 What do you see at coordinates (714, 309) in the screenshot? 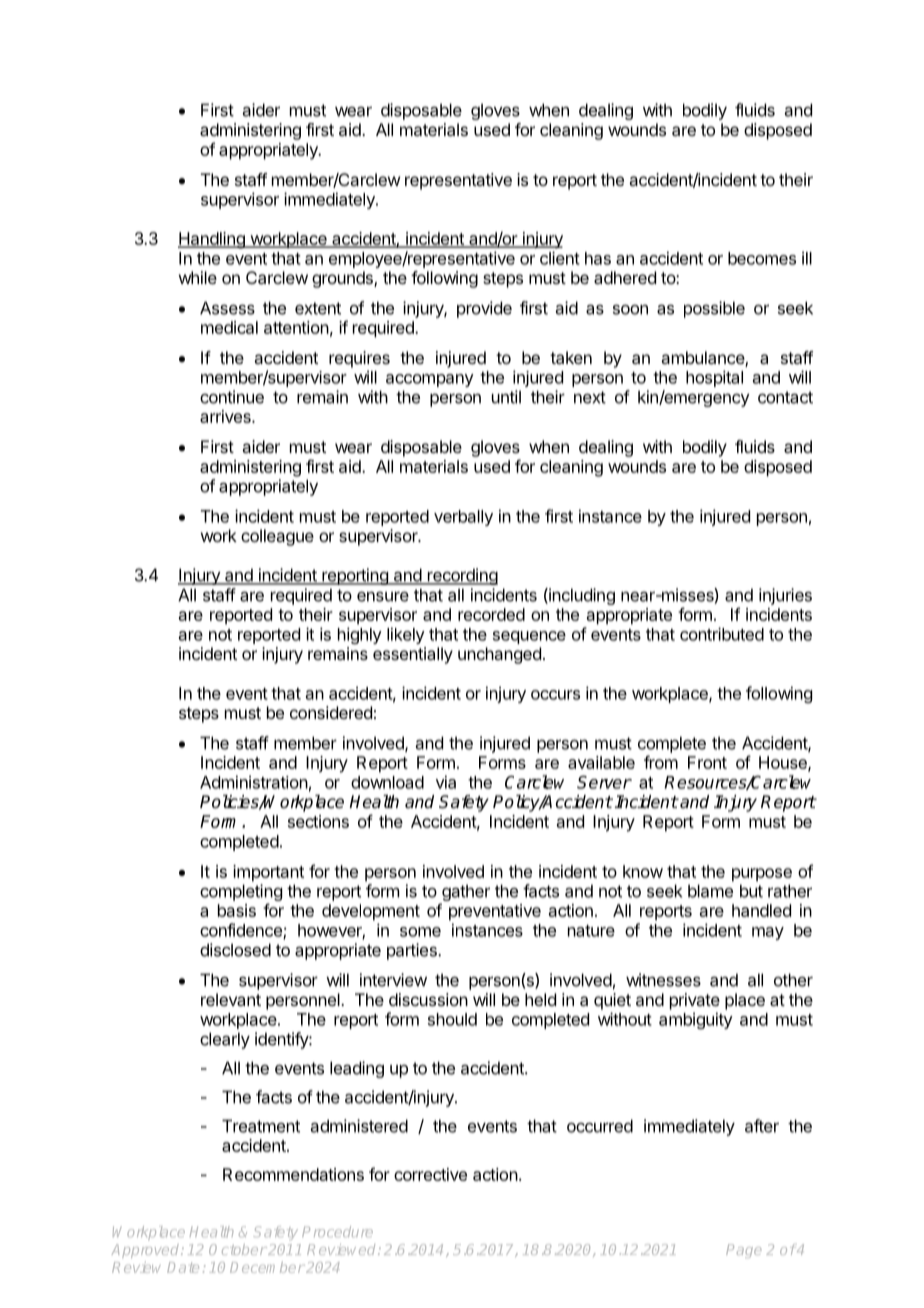
I see `possible` at bounding box center [714, 309].
